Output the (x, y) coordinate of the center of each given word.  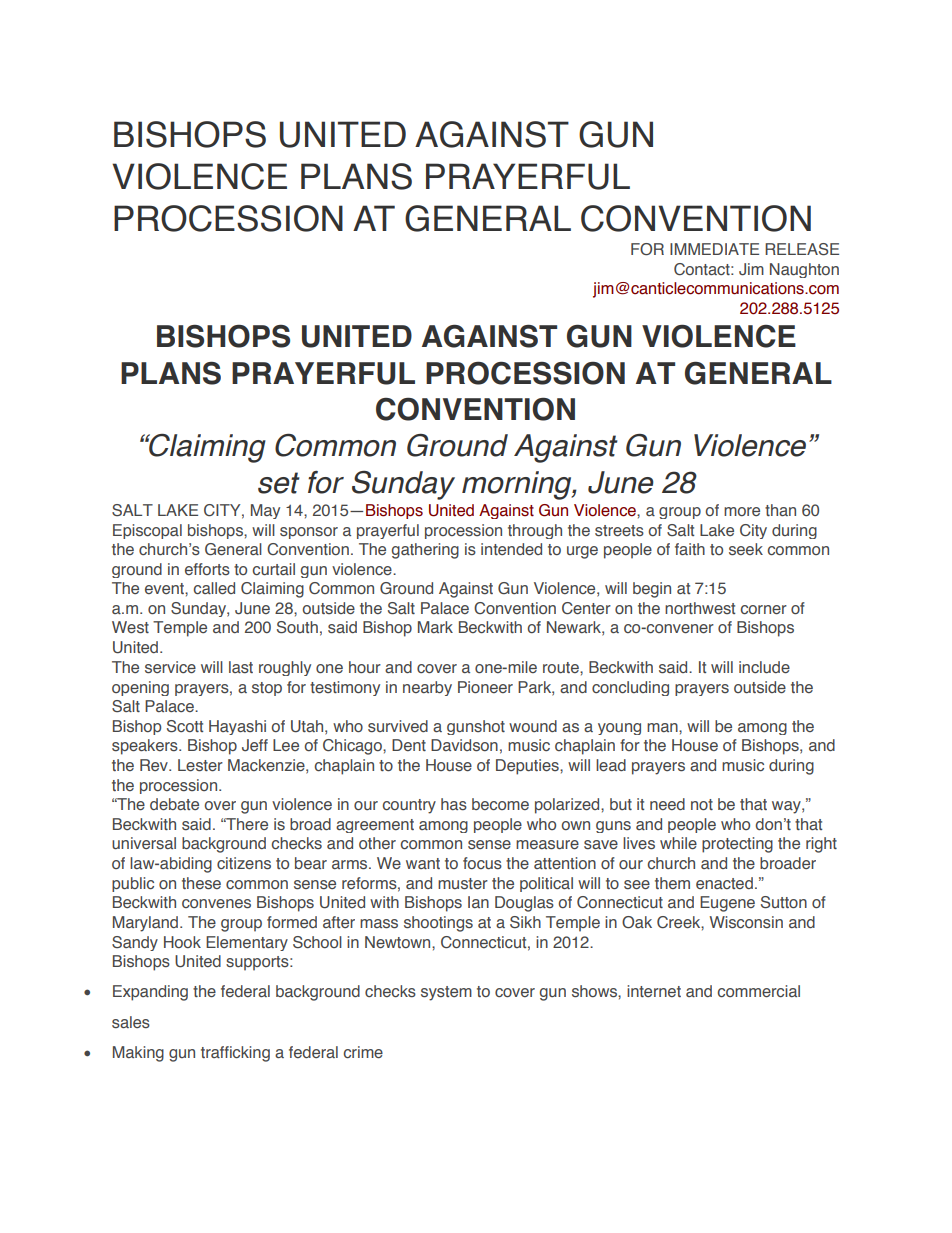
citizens (244, 863)
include (764, 667)
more (742, 511)
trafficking (235, 1054)
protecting (737, 845)
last (241, 667)
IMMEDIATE (714, 249)
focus (482, 863)
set (279, 483)
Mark (435, 627)
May (265, 511)
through (535, 531)
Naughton (804, 270)
